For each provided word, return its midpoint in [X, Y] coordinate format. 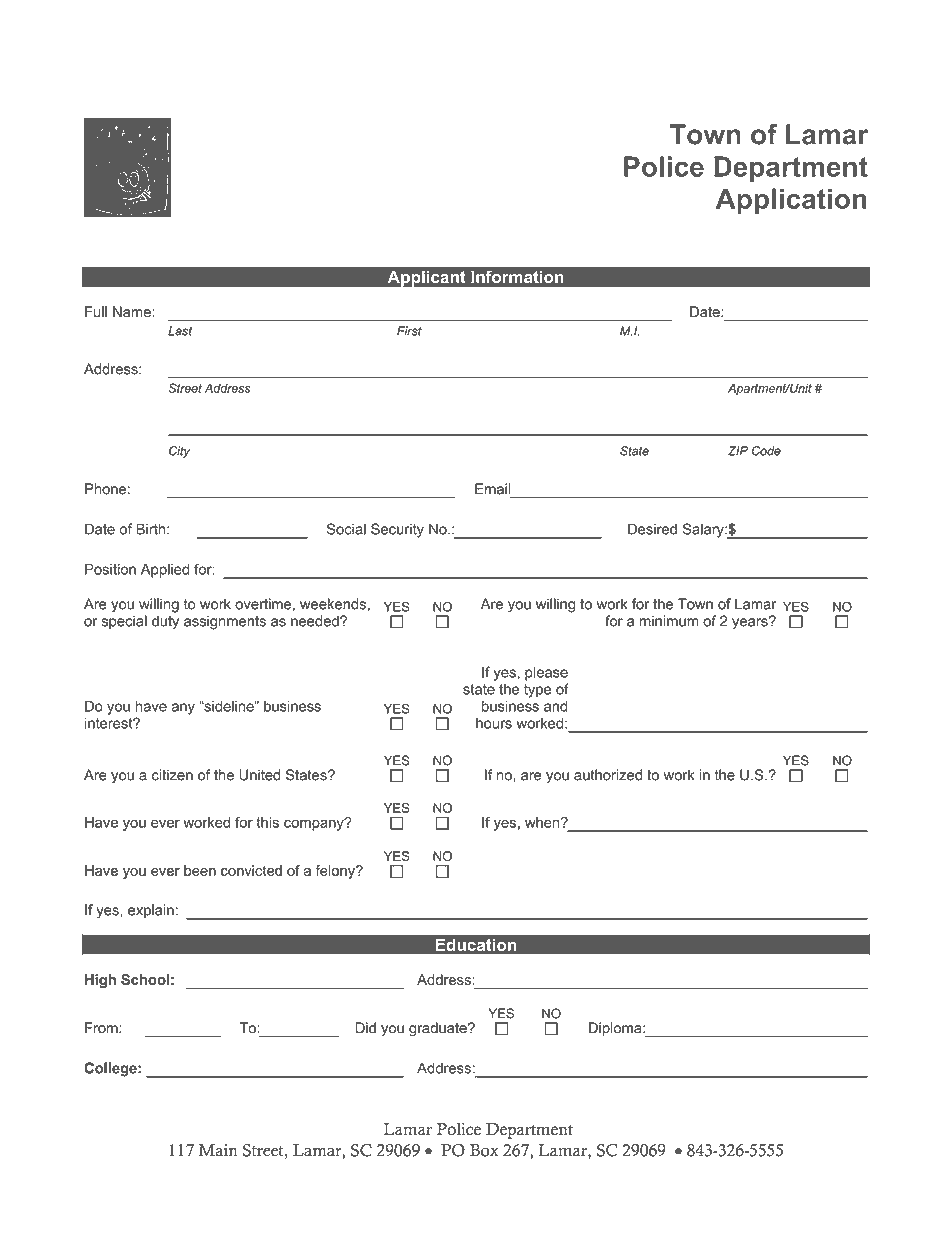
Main [218, 1150]
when [543, 822]
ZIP [738, 451]
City [179, 452]
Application [791, 201]
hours [494, 723]
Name [133, 312]
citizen [172, 775]
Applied [165, 570]
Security [397, 530]
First [409, 331]
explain [151, 911]
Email [493, 489]
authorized [608, 775]
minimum [669, 621]
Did [365, 1028]
